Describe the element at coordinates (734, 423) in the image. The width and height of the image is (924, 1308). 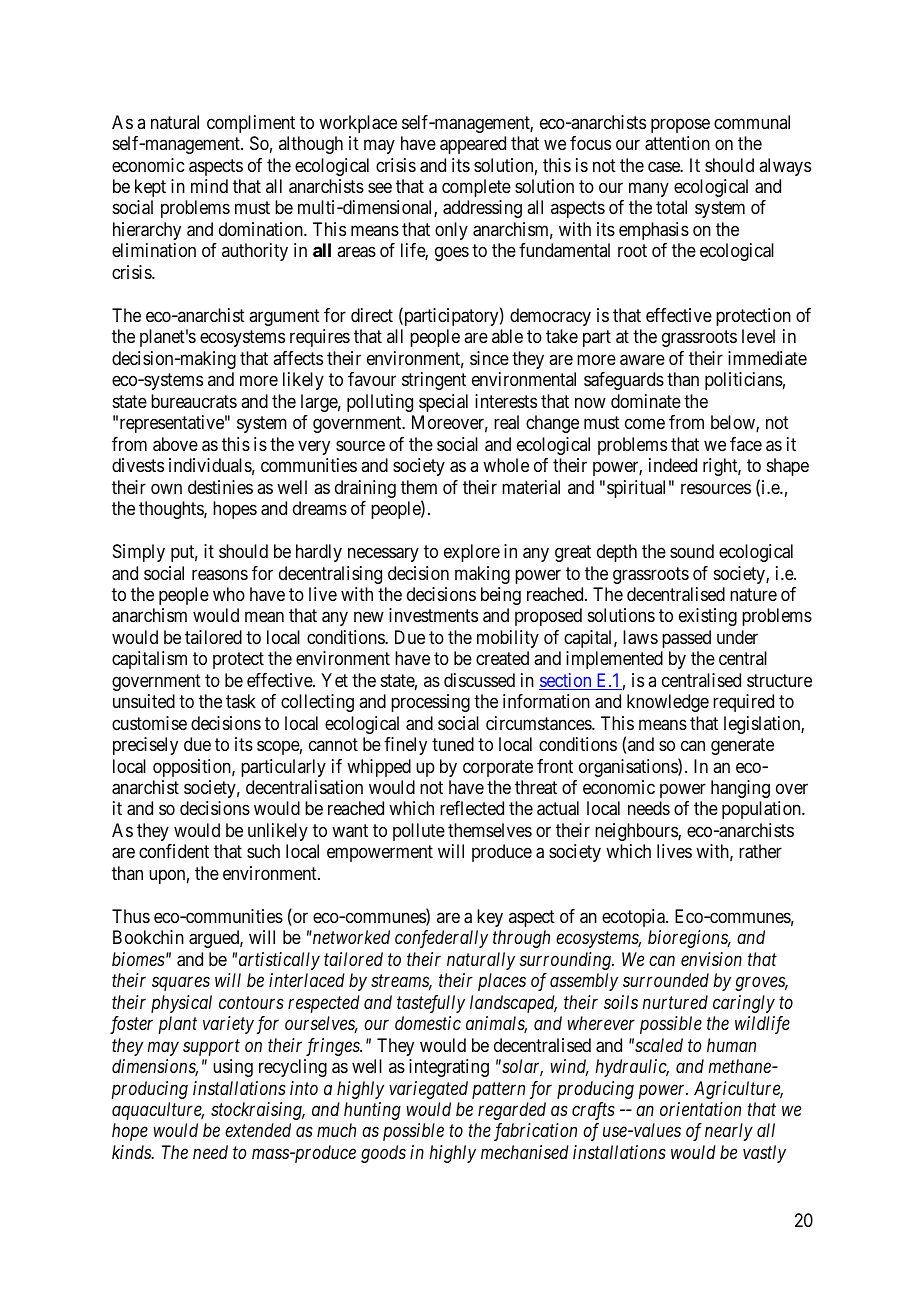
I see `below` at that location.
